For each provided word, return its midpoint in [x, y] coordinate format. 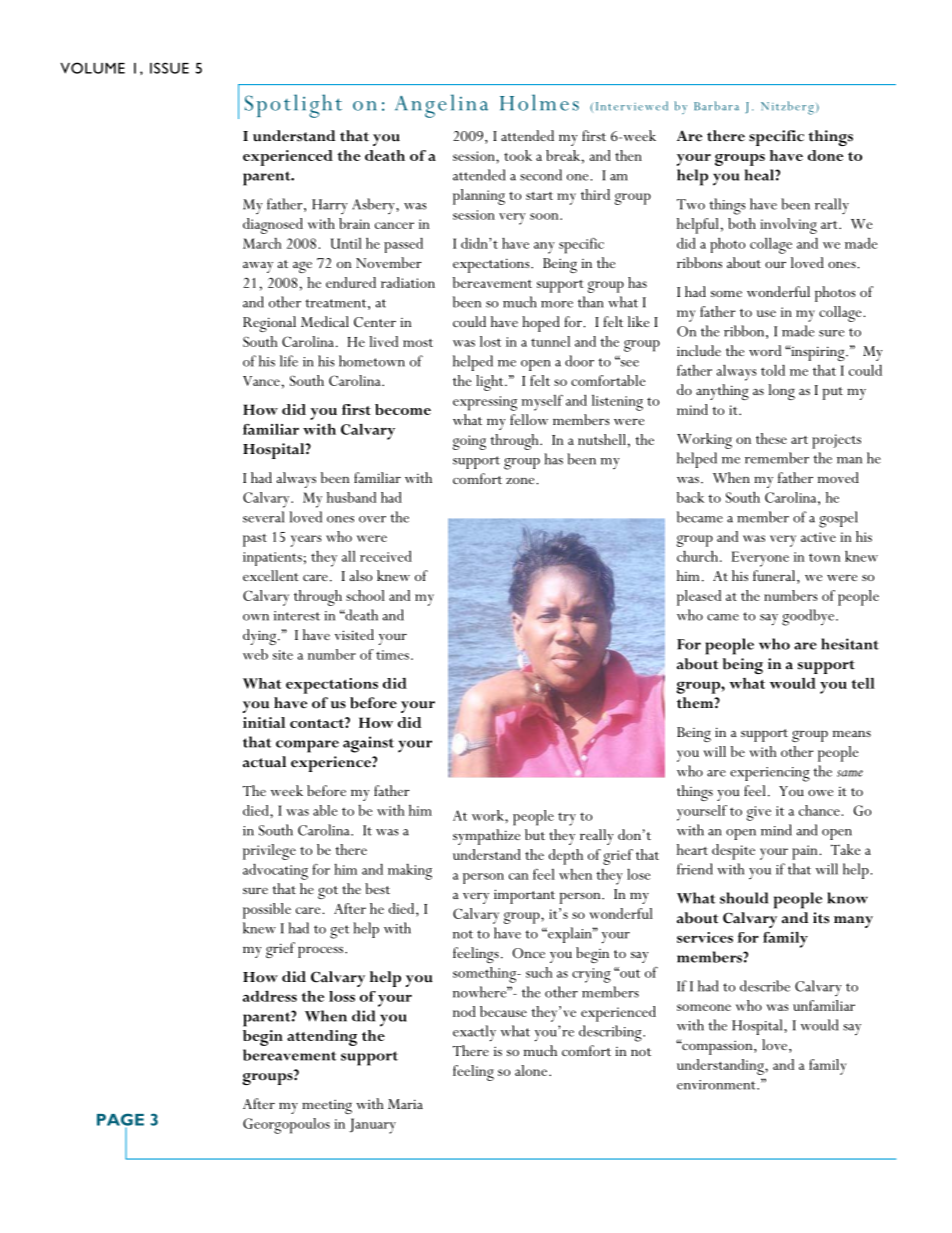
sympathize [486, 837]
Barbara [716, 106]
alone [532, 1070]
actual [264, 762]
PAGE [120, 1119]
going [469, 442]
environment [717, 1085]
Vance [261, 381]
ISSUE [169, 68]
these [771, 438]
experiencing [770, 774]
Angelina [441, 106]
